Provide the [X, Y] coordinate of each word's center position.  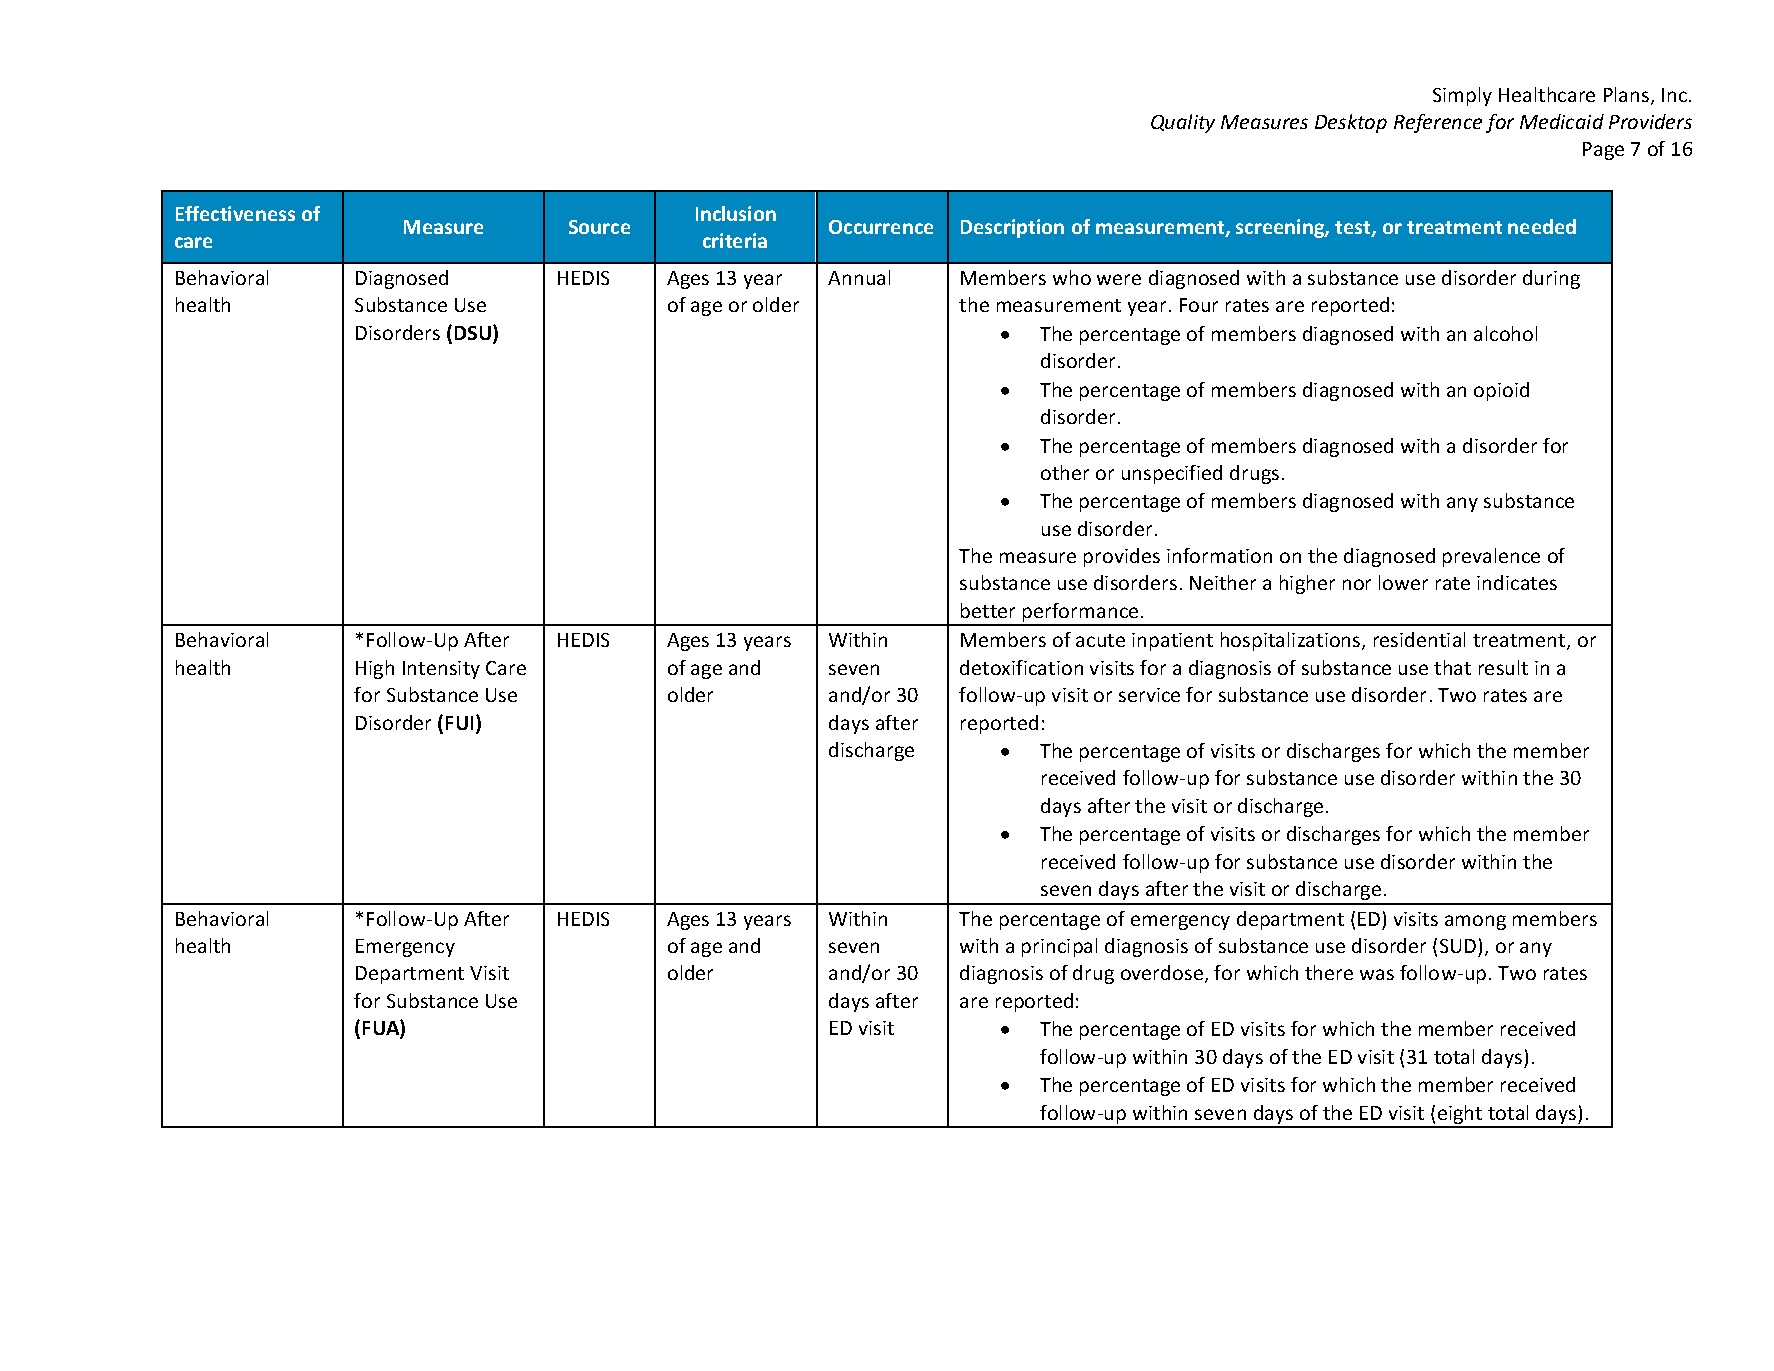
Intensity [441, 670]
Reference [1438, 123]
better [988, 610]
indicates [1517, 582]
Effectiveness [235, 213]
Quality [1183, 123]
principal [1059, 947]
